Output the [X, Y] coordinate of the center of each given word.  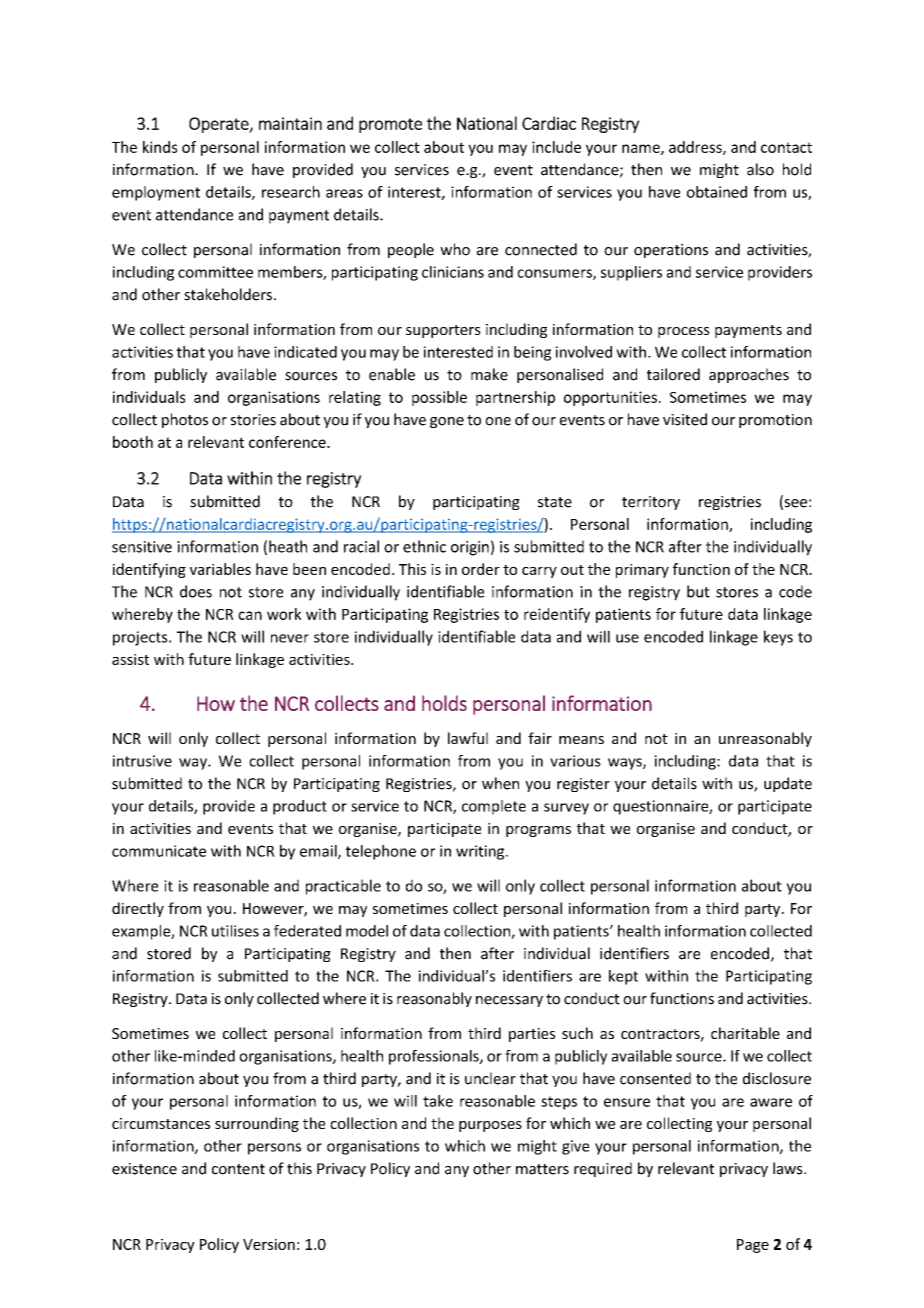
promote [390, 125]
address [696, 148]
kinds [160, 147]
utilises [235, 931]
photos [185, 420]
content [238, 1169]
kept [623, 977]
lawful [468, 738]
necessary [509, 1001]
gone [447, 422]
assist [130, 659]
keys [778, 638]
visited [685, 419]
